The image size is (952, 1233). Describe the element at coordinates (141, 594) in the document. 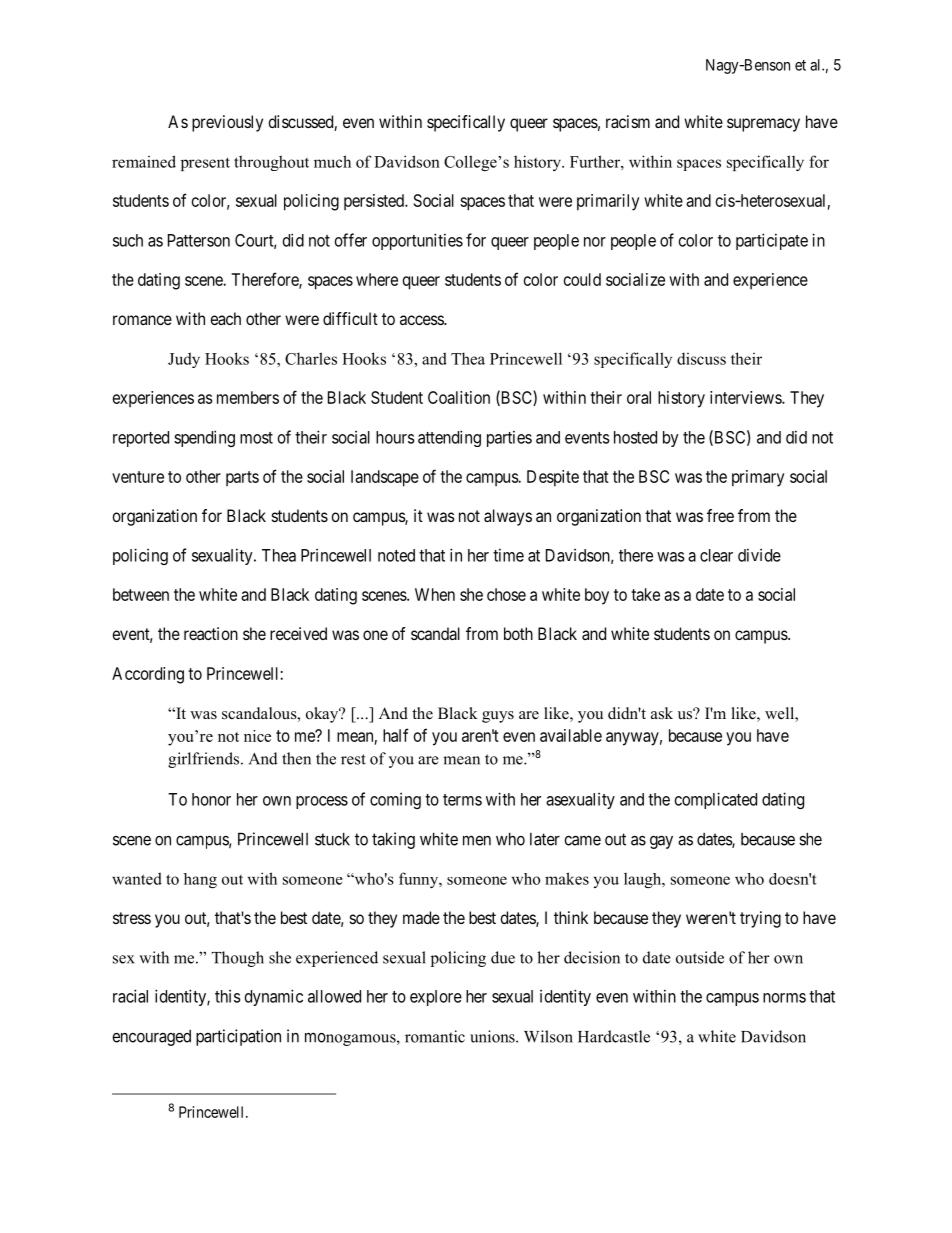

I see `between` at that location.
